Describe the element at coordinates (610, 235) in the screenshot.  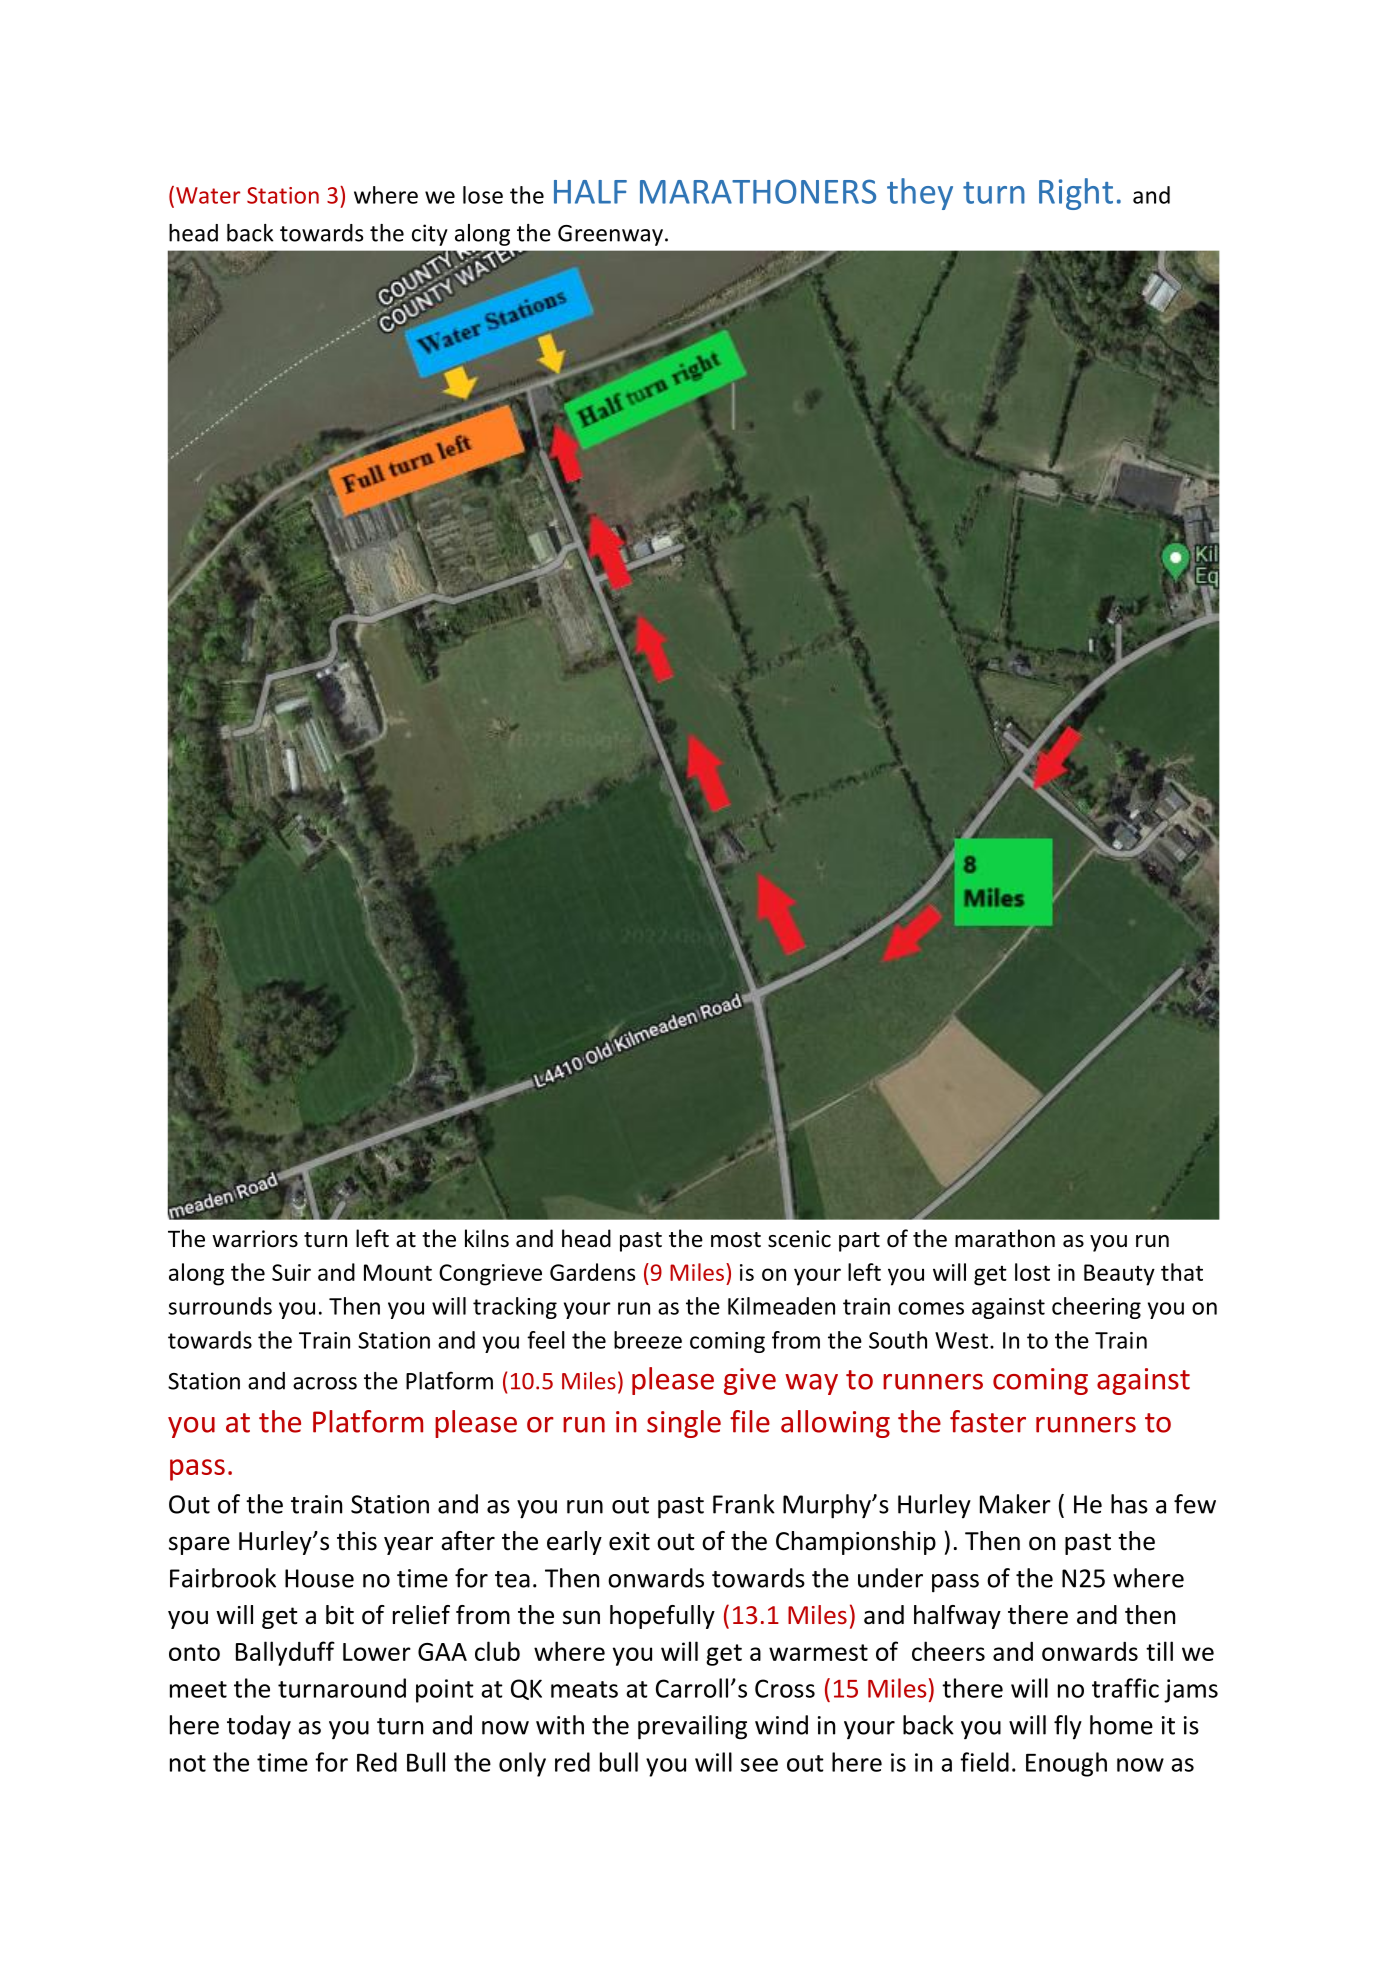
I see `Greenway` at that location.
